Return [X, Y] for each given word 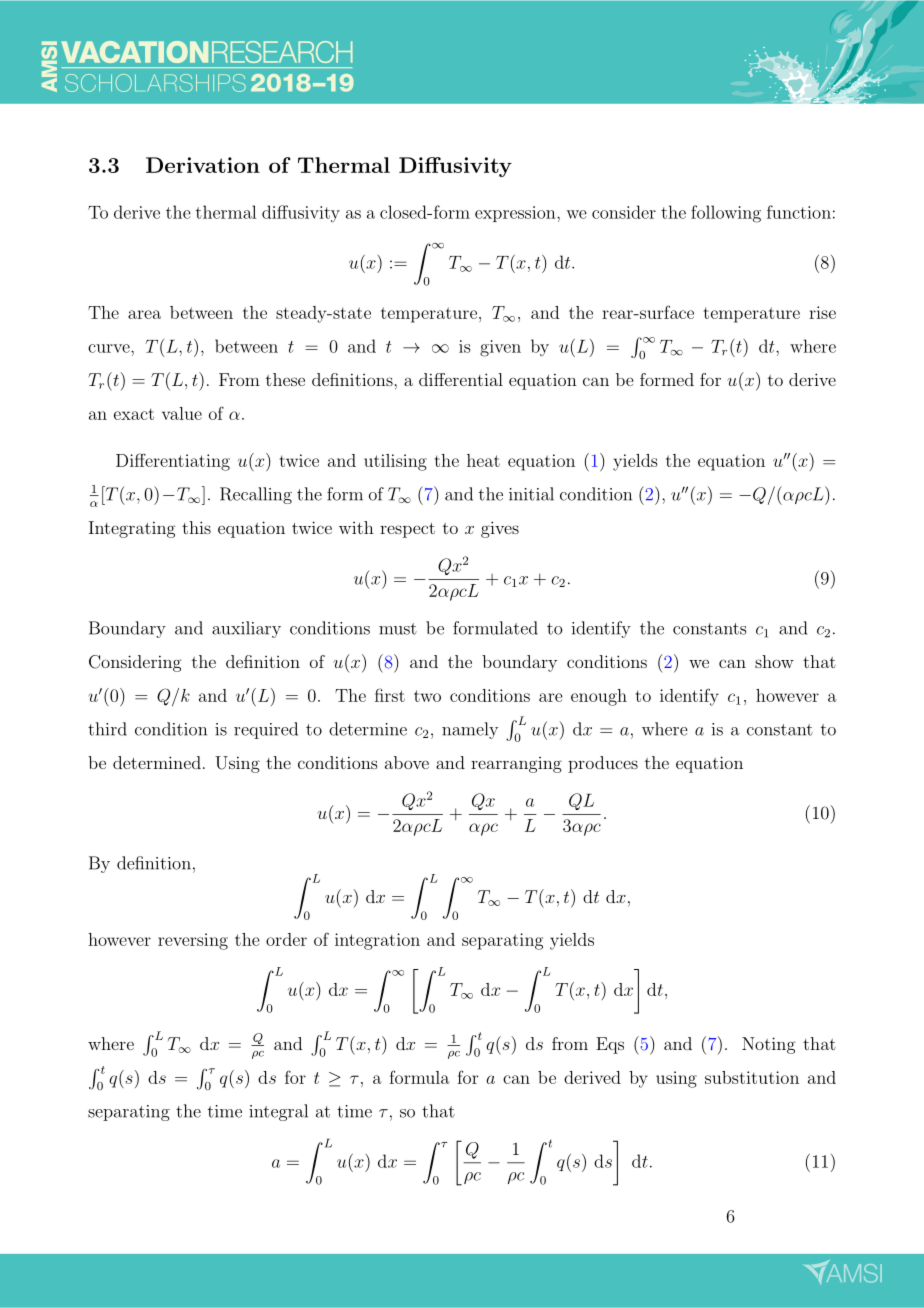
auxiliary [246, 629]
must [398, 629]
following [726, 214]
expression [516, 214]
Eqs [610, 1045]
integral [278, 1112]
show [774, 661]
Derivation [203, 165]
